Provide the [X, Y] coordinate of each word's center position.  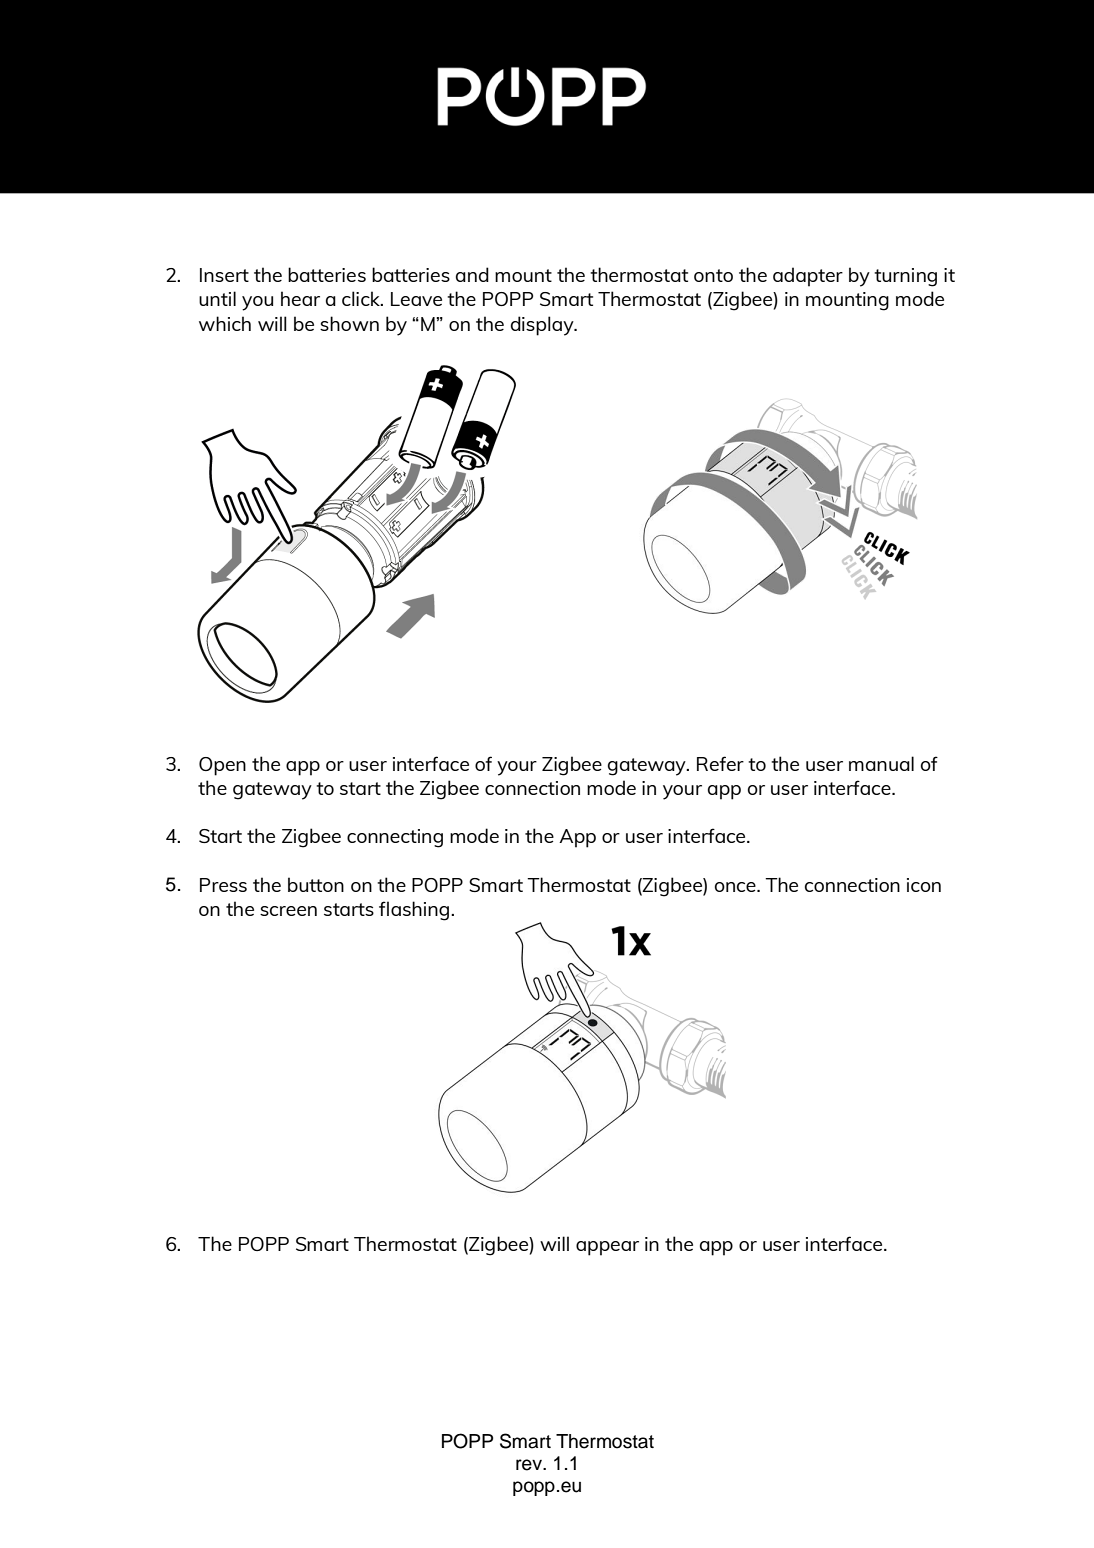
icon [924, 885]
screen [288, 911]
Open [222, 766]
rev [530, 1465]
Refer [720, 763]
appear [607, 1248]
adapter [808, 277]
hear [300, 298]
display [543, 326]
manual [881, 763]
